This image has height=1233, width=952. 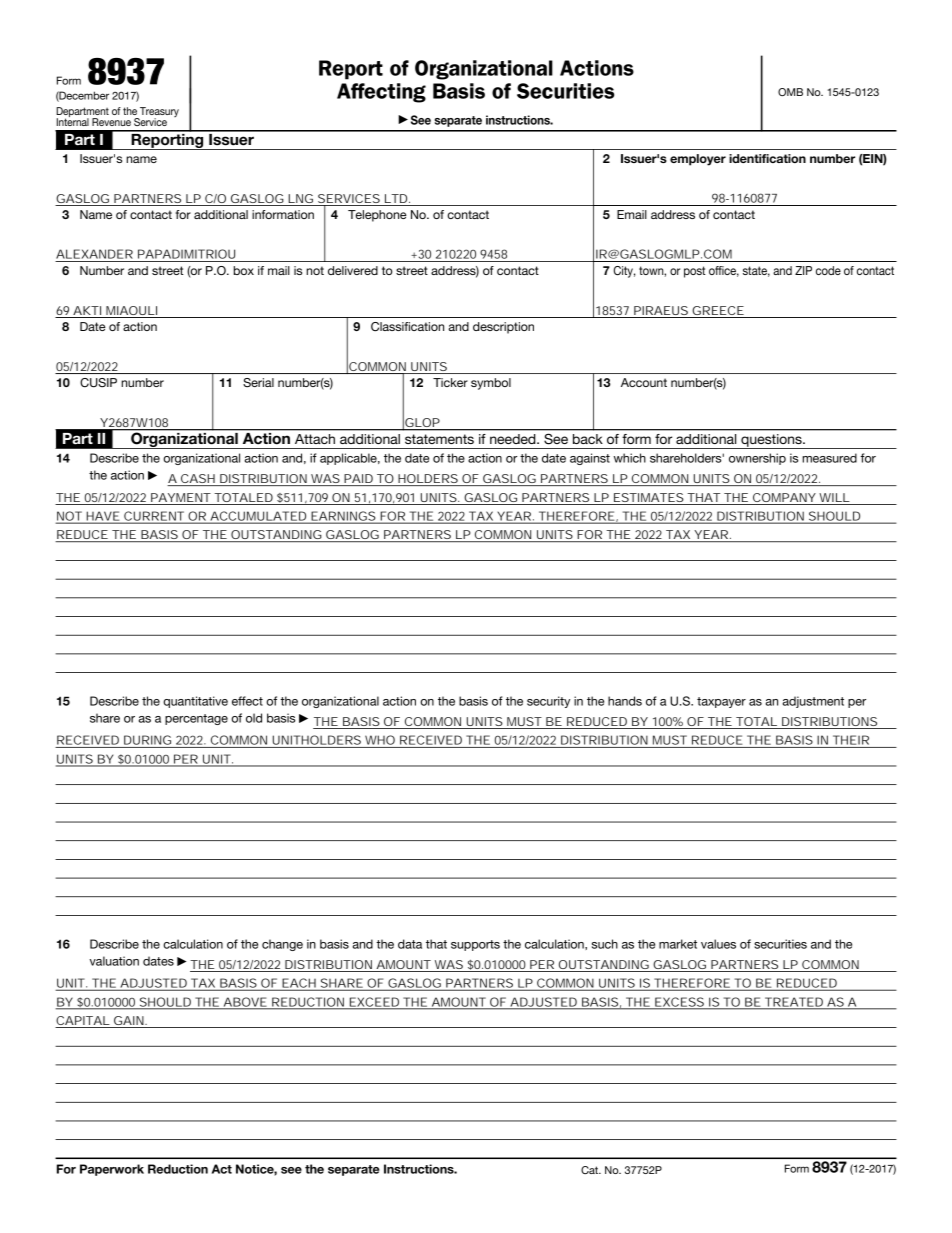 What do you see at coordinates (258, 383) in the image?
I see `Serial` at bounding box center [258, 383].
